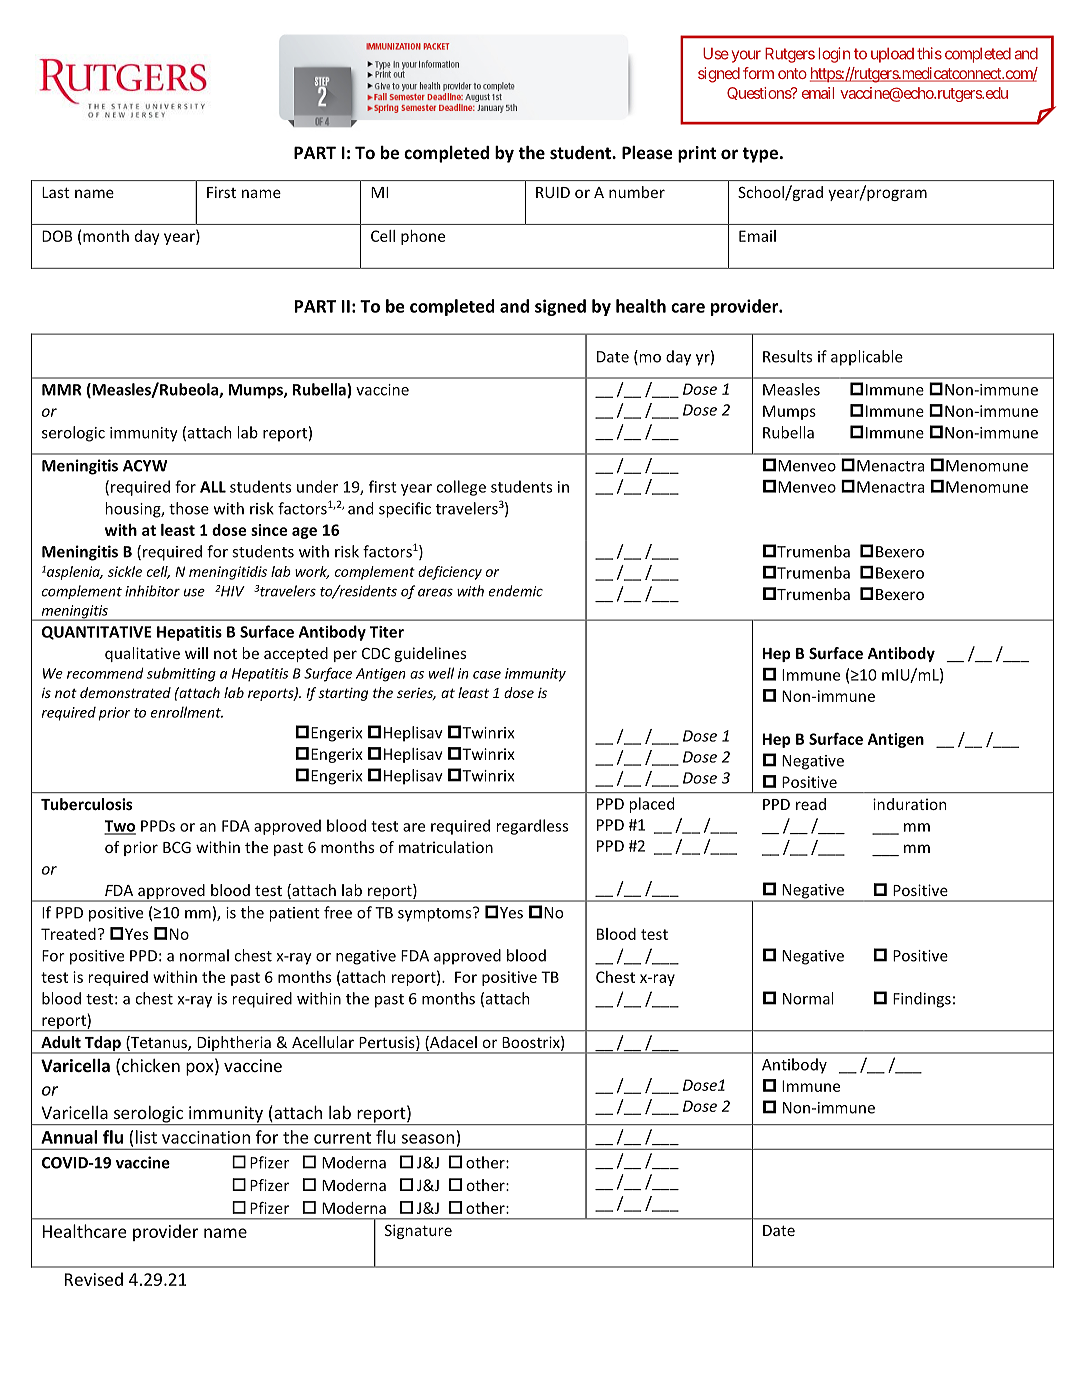  Describe the element at coordinates (436, 914) in the screenshot. I see `symptoms` at that location.
